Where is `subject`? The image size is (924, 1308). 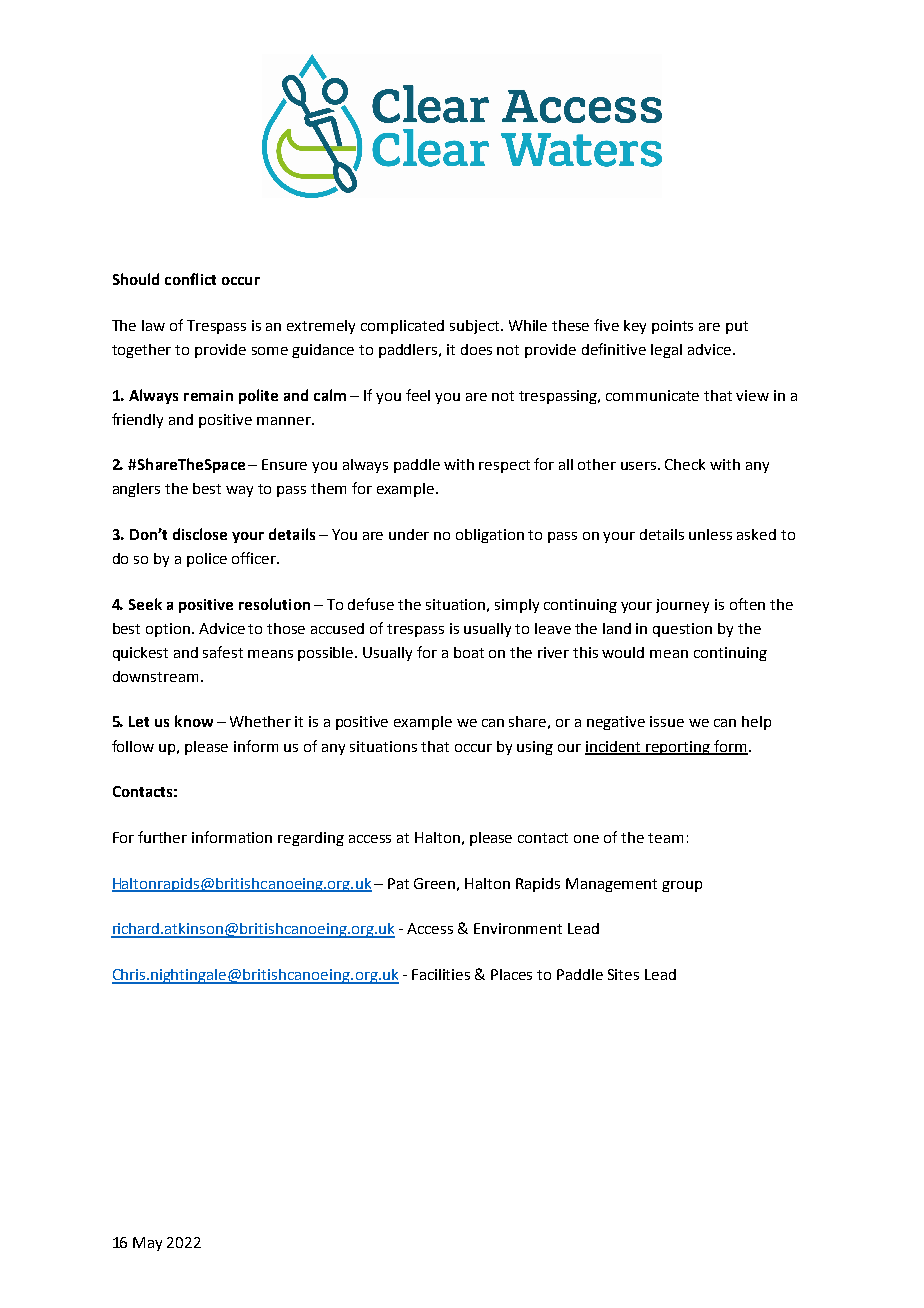
subject is located at coordinates (476, 327).
